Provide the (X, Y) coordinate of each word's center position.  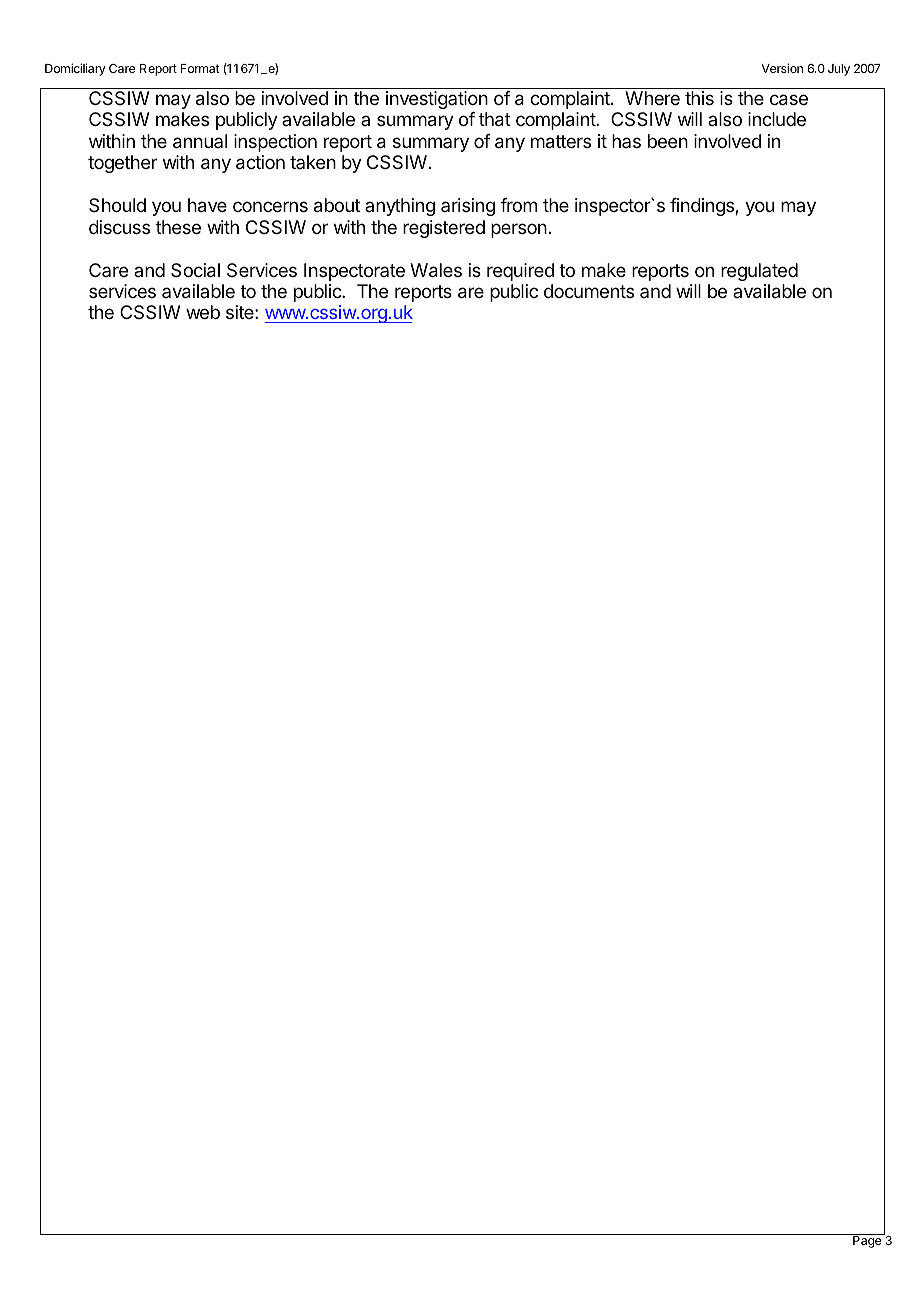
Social (195, 270)
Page (867, 1241)
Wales (436, 270)
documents (589, 291)
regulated (759, 272)
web (203, 312)
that (495, 119)
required (520, 272)
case (789, 100)
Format (200, 68)
